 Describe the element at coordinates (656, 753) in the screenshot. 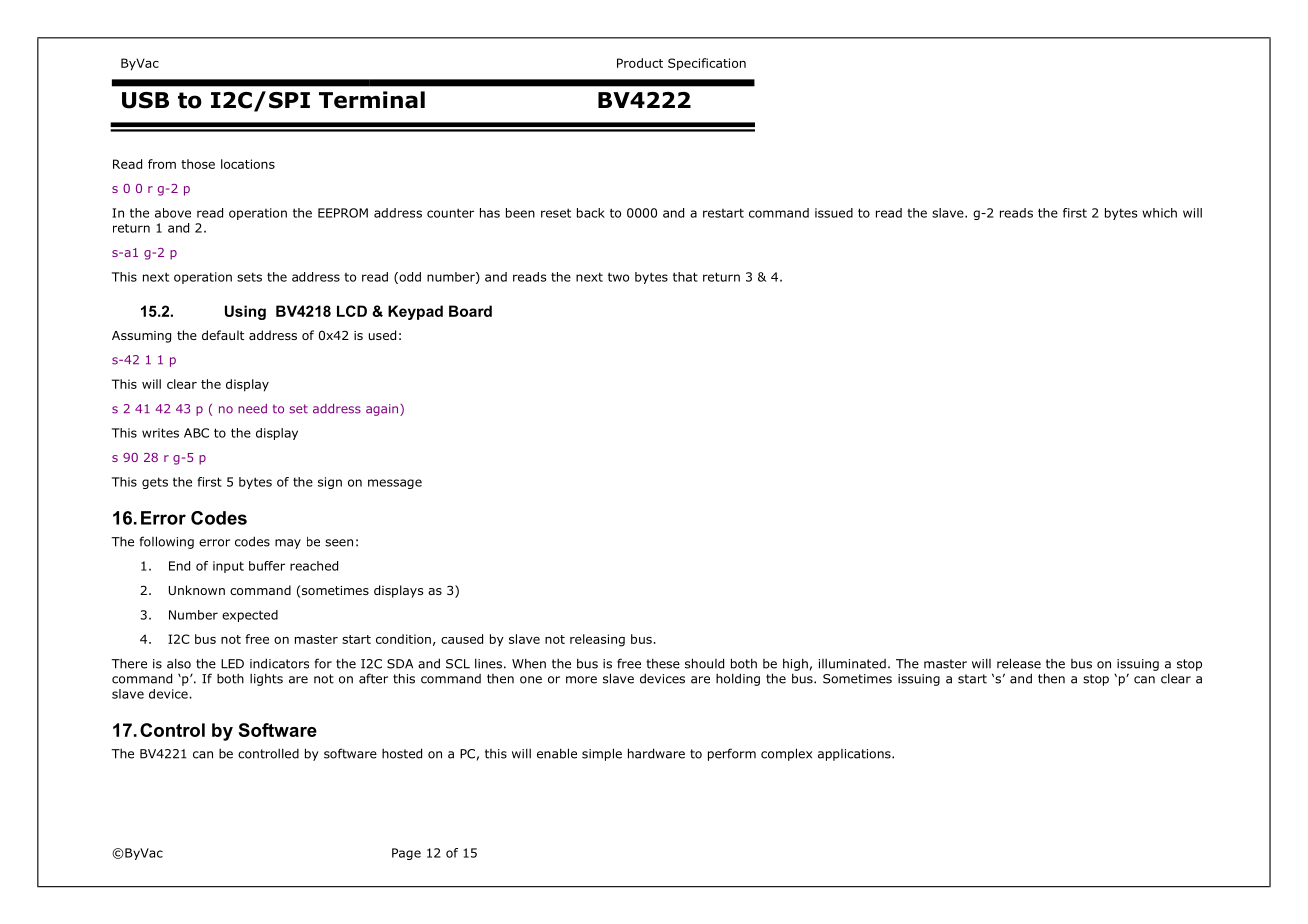

I see `hardware` at that location.
